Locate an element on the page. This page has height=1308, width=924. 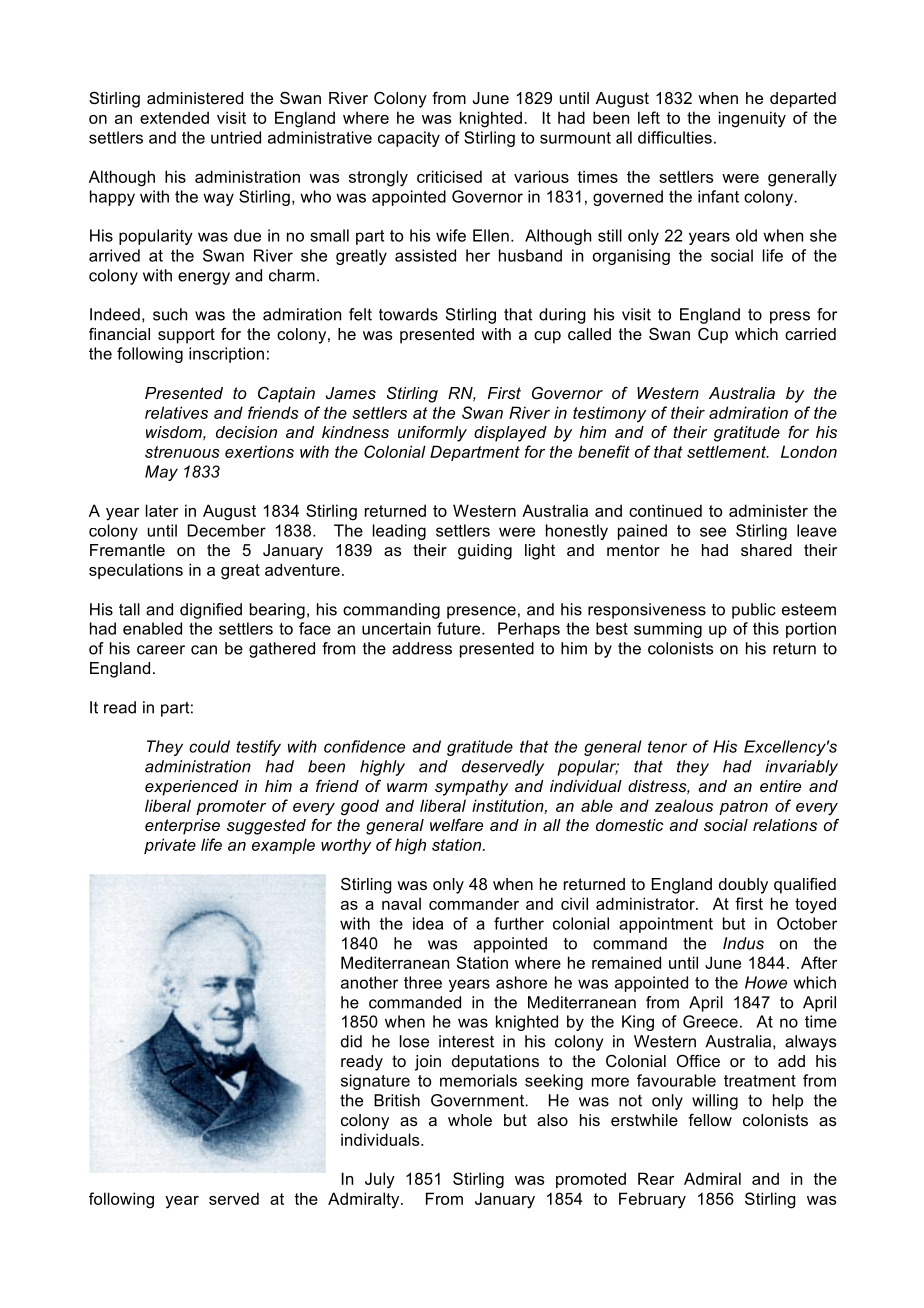
whole is located at coordinates (470, 1120).
